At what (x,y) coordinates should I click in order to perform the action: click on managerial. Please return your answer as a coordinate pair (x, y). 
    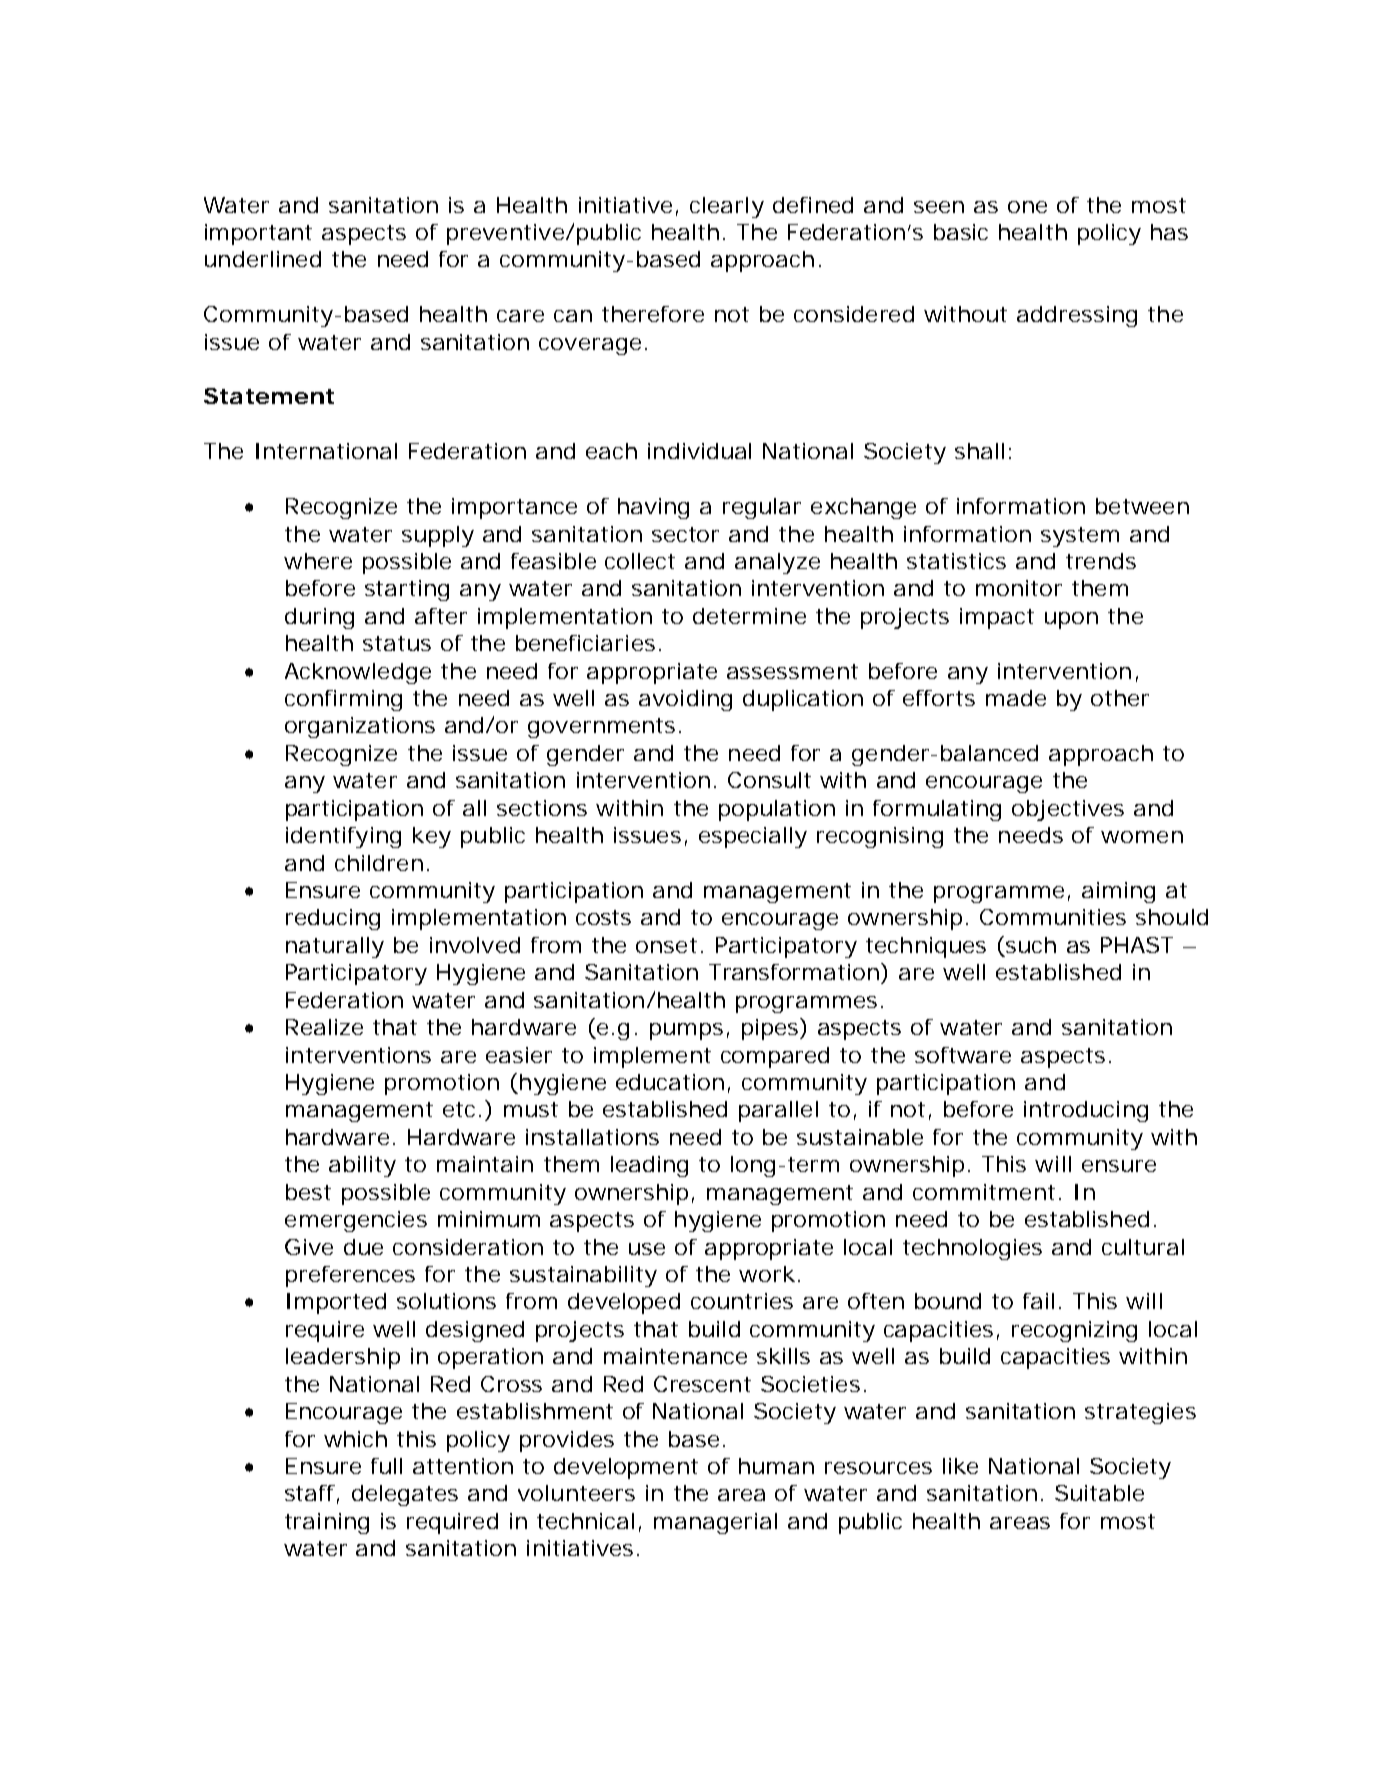
    Looking at the image, I should click on (715, 1523).
